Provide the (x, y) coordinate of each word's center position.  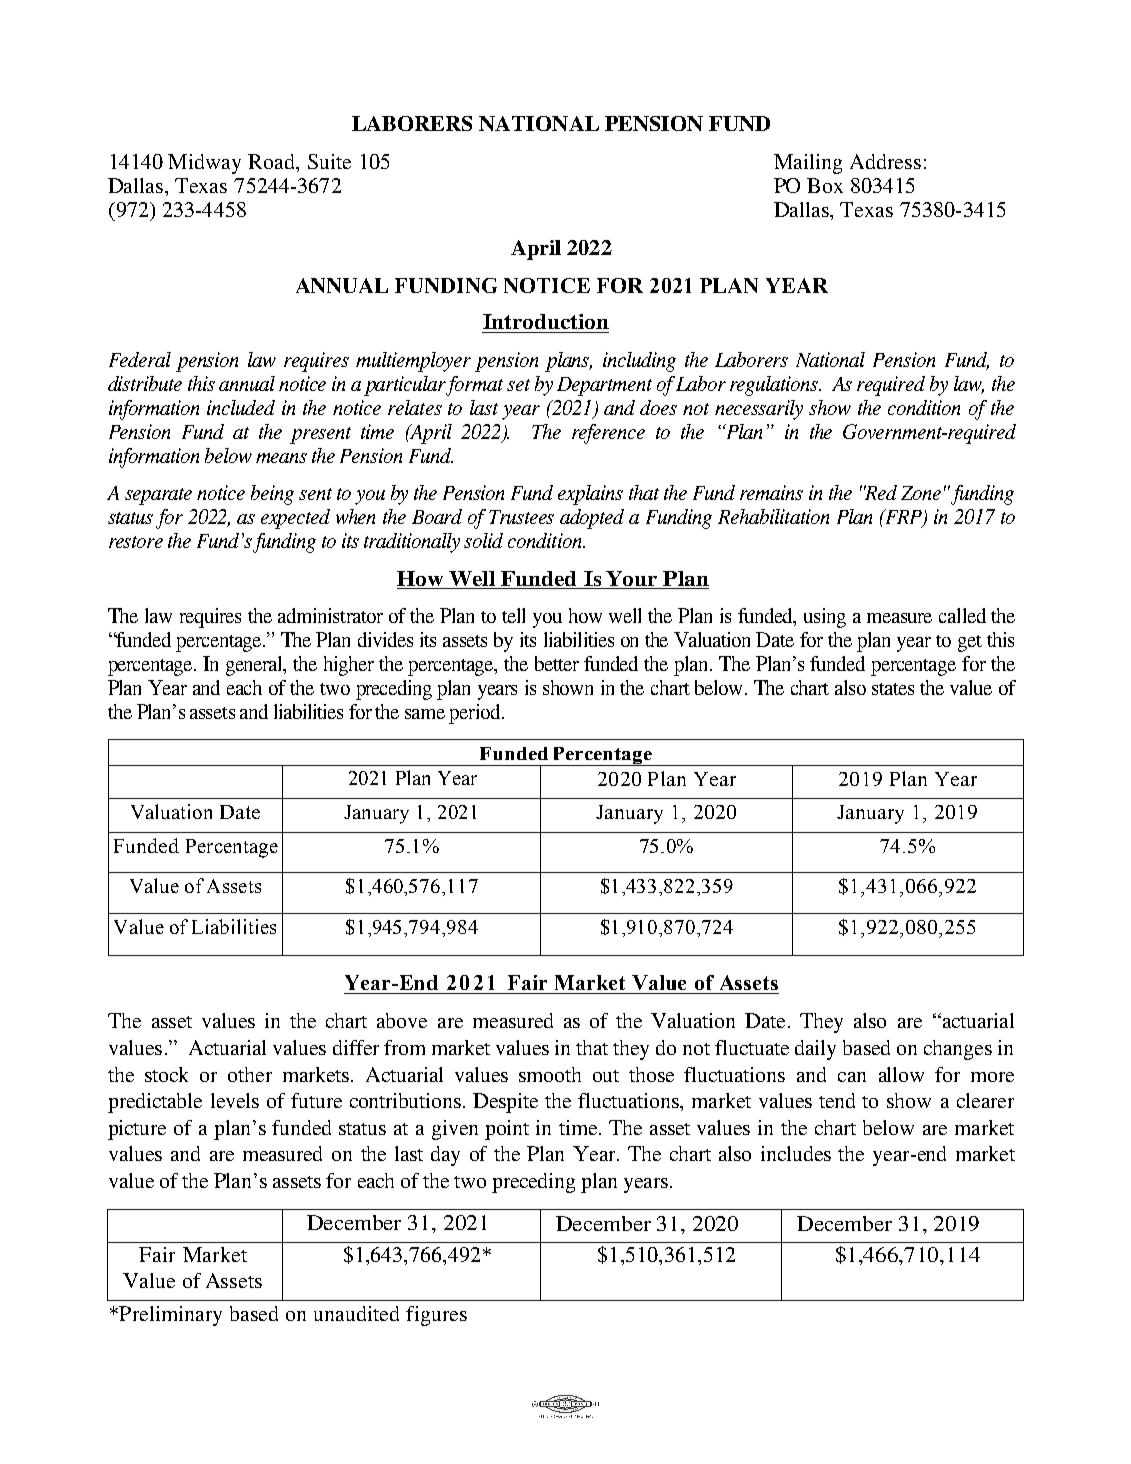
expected (295, 519)
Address (885, 161)
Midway (204, 164)
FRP (904, 518)
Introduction (546, 321)
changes (958, 1050)
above (402, 1020)
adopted (592, 519)
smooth (550, 1074)
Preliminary (169, 1316)
